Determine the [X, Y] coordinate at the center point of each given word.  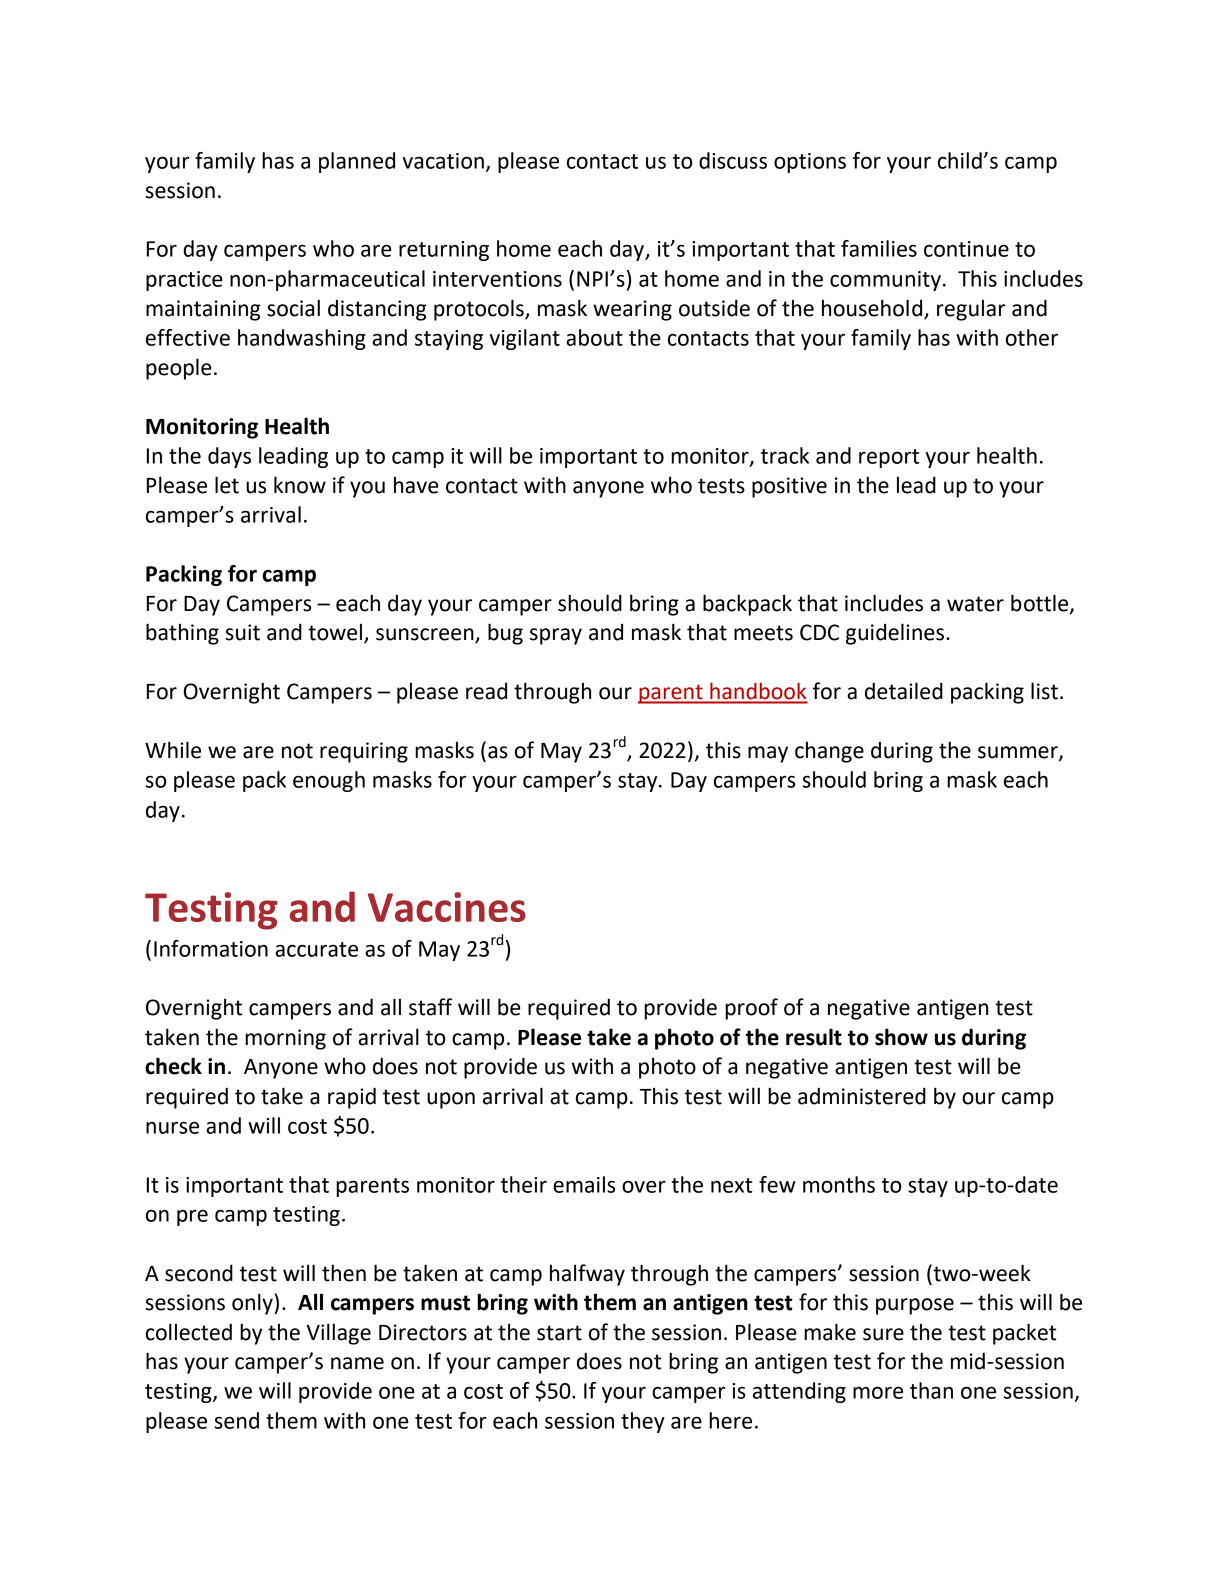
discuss [733, 160]
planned [357, 162]
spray [556, 636]
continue [966, 249]
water [975, 604]
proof [751, 1009]
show [901, 1037]
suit [242, 632]
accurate [316, 949]
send [237, 1420]
